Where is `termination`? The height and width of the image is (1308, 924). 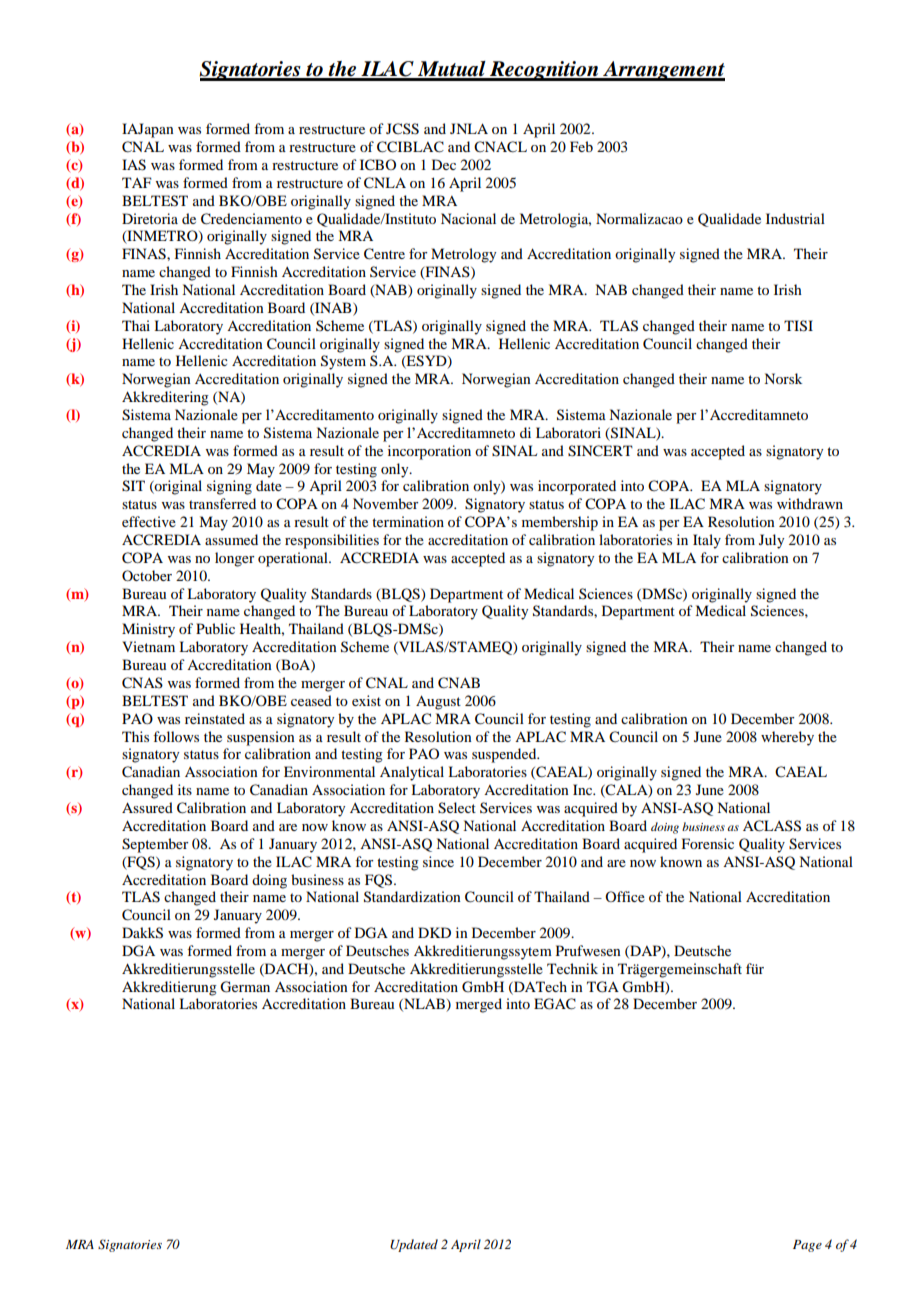 termination is located at coordinates (408, 521).
